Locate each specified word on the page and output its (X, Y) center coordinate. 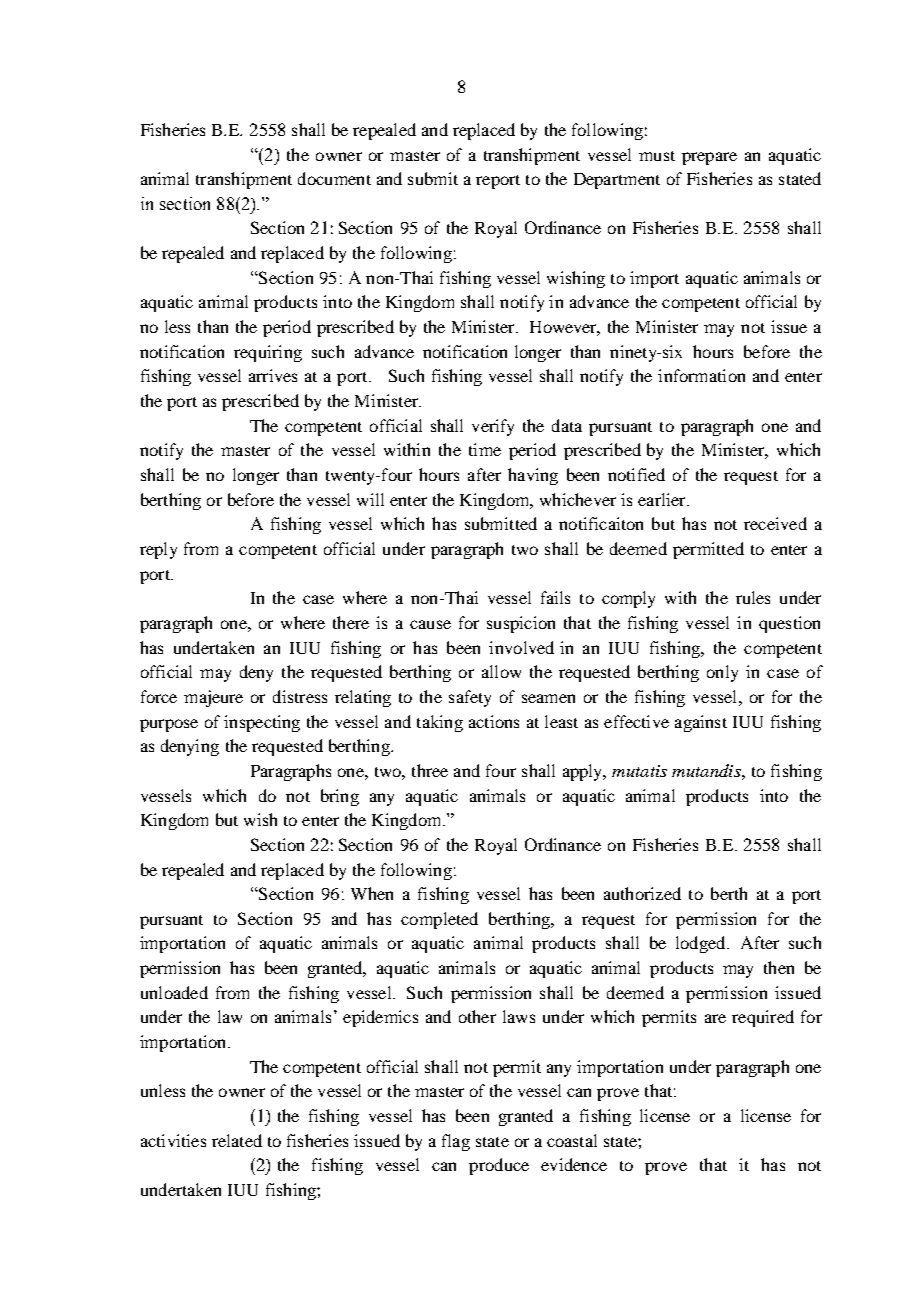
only (722, 673)
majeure (213, 698)
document (334, 178)
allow (501, 671)
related (237, 1140)
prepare (709, 158)
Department (617, 181)
